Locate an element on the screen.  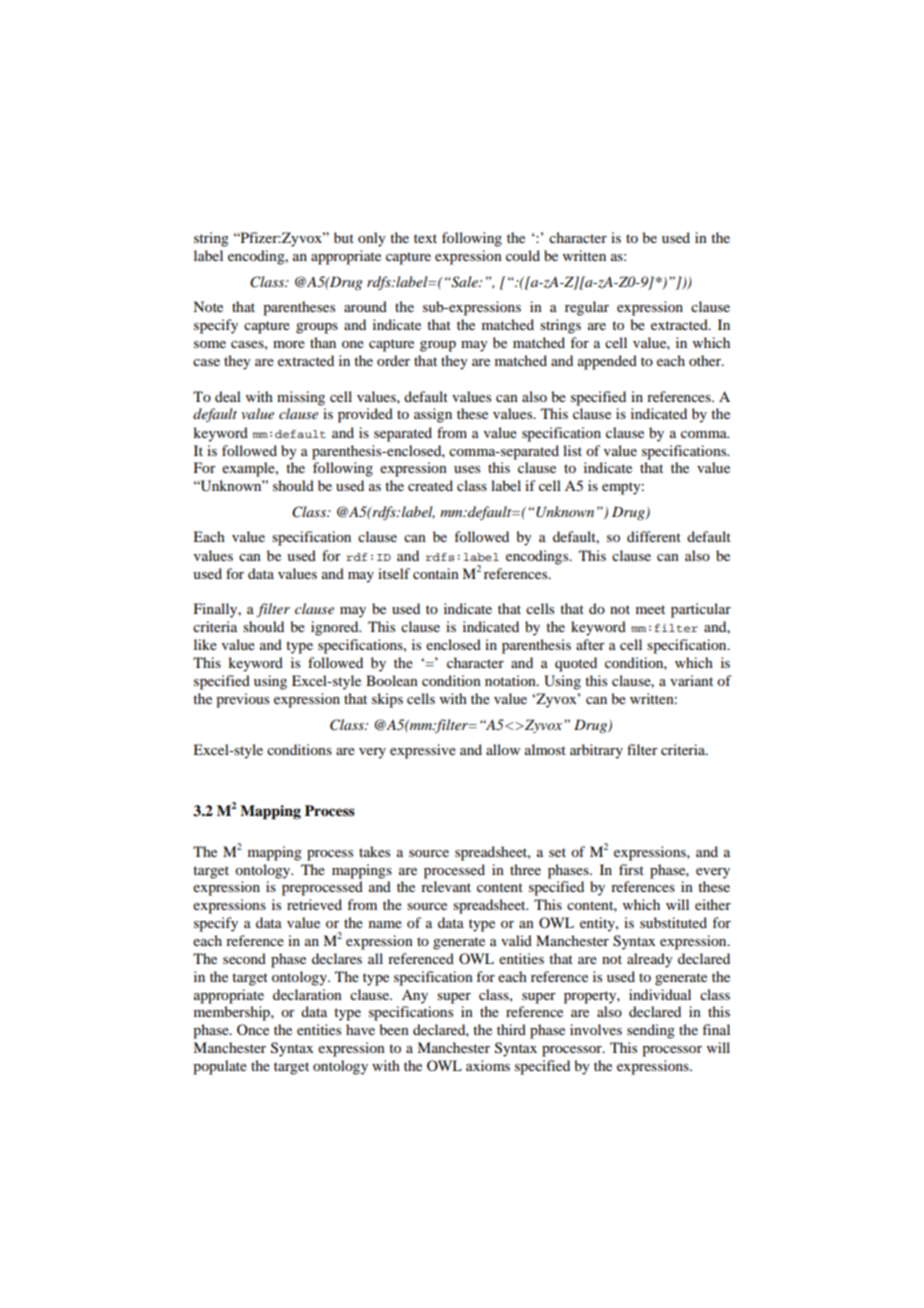
like is located at coordinates (205, 644).
